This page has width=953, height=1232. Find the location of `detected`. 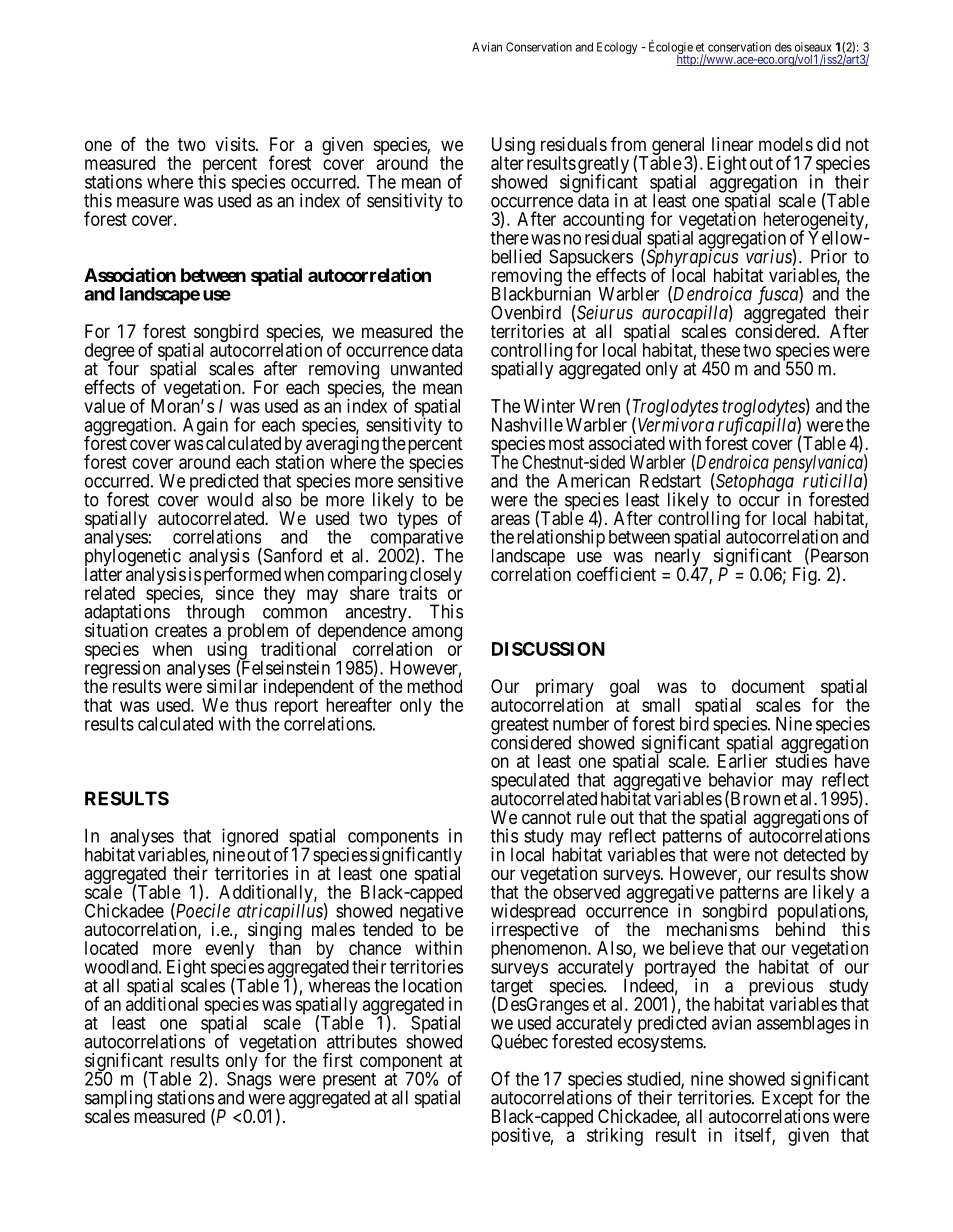

detected is located at coordinates (814, 854).
